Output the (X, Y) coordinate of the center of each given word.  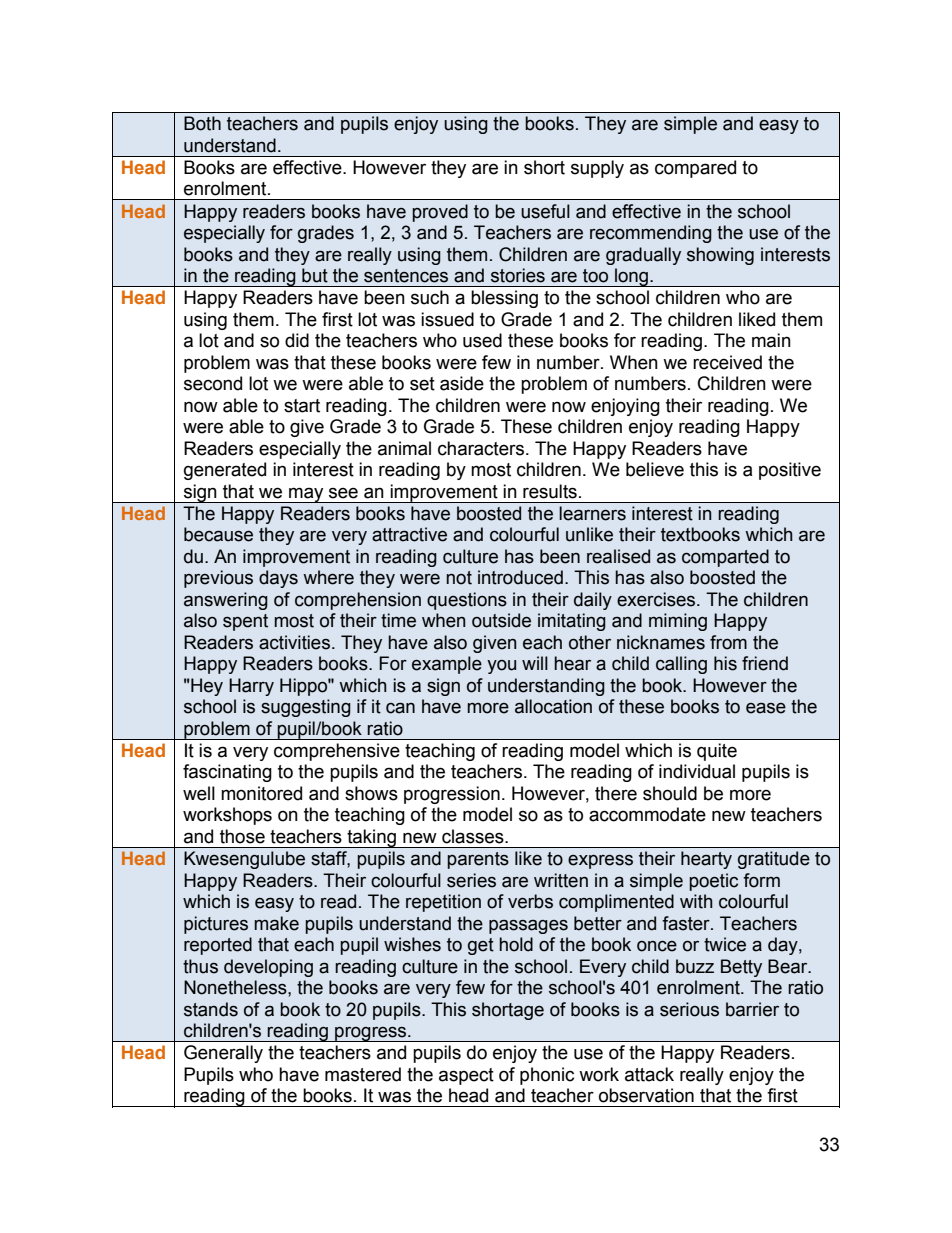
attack (649, 1074)
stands (211, 1009)
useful (545, 211)
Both (202, 123)
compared (695, 169)
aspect (466, 1076)
